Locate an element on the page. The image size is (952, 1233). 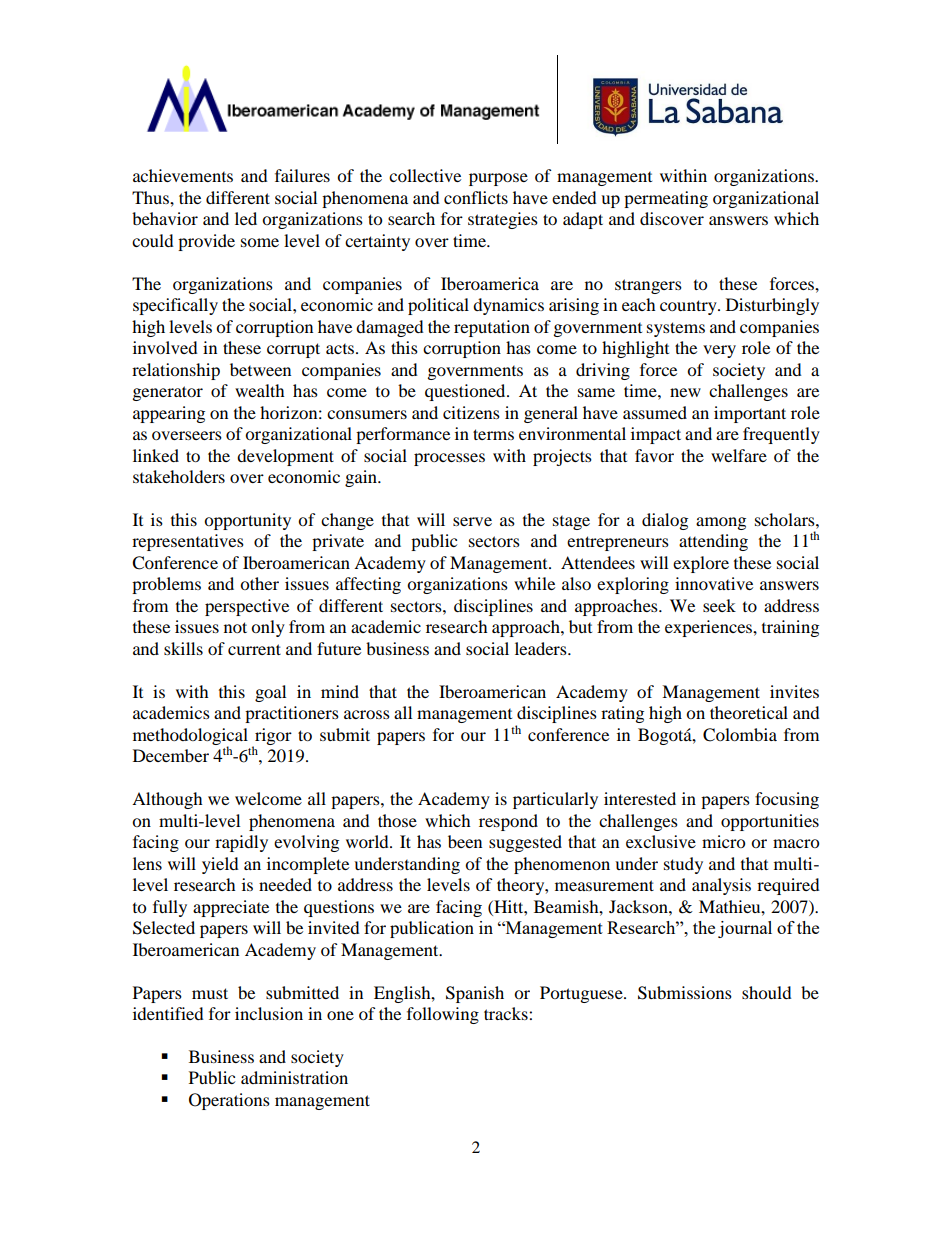
across is located at coordinates (367, 714).
